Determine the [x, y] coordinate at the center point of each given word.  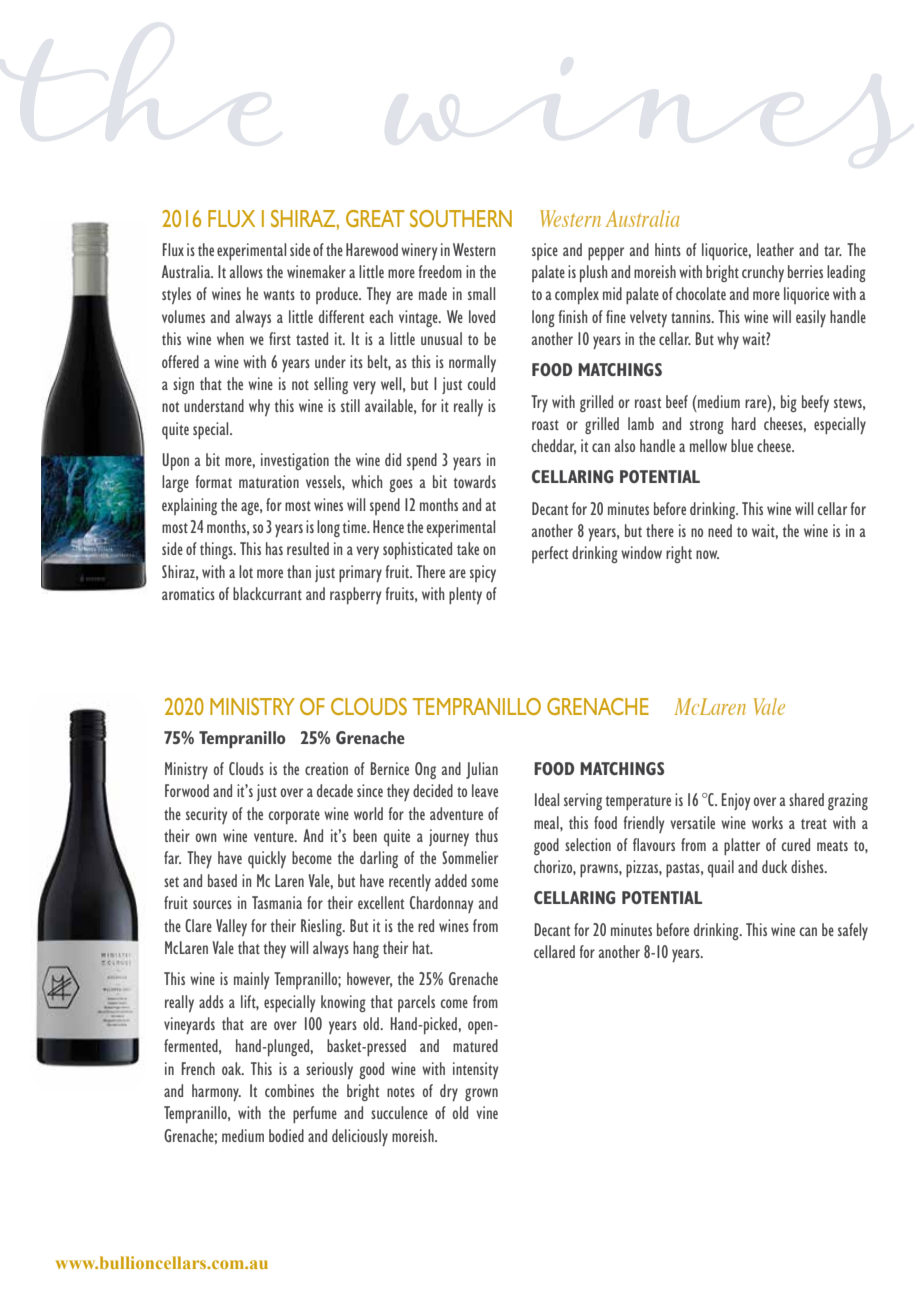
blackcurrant [267, 593]
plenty [465, 595]
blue [742, 445]
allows [246, 271]
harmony [216, 1092]
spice [545, 251]
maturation [269, 481]
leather [775, 249]
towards [474, 481]
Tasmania [277, 902]
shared [806, 799]
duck [774, 866]
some [484, 882]
